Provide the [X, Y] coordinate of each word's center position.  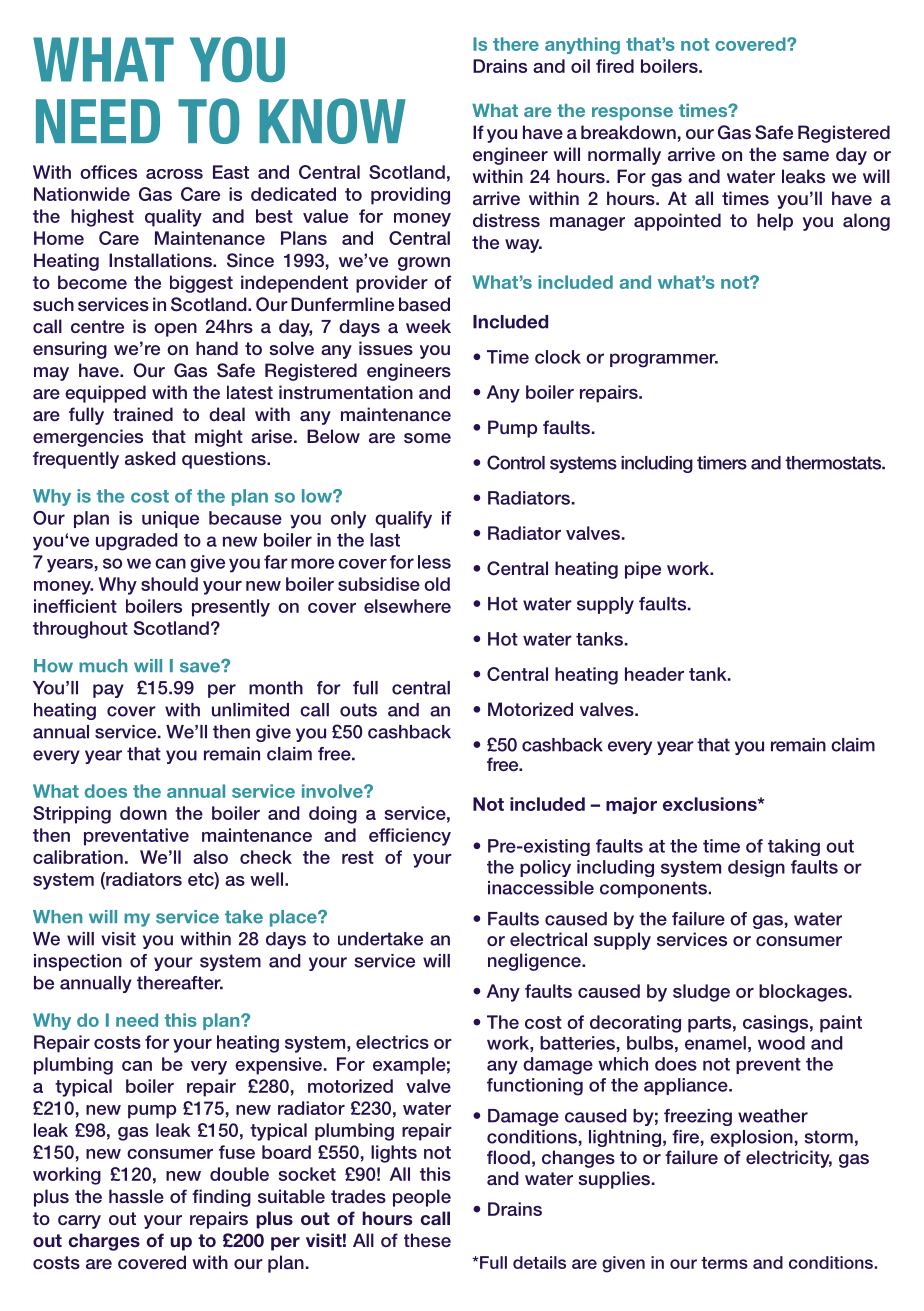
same [806, 156]
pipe [643, 570]
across [174, 174]
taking [794, 847]
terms [724, 1263]
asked [150, 458]
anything [582, 46]
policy [545, 868]
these [427, 1240]
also [210, 857]
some [427, 438]
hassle [136, 1196]
